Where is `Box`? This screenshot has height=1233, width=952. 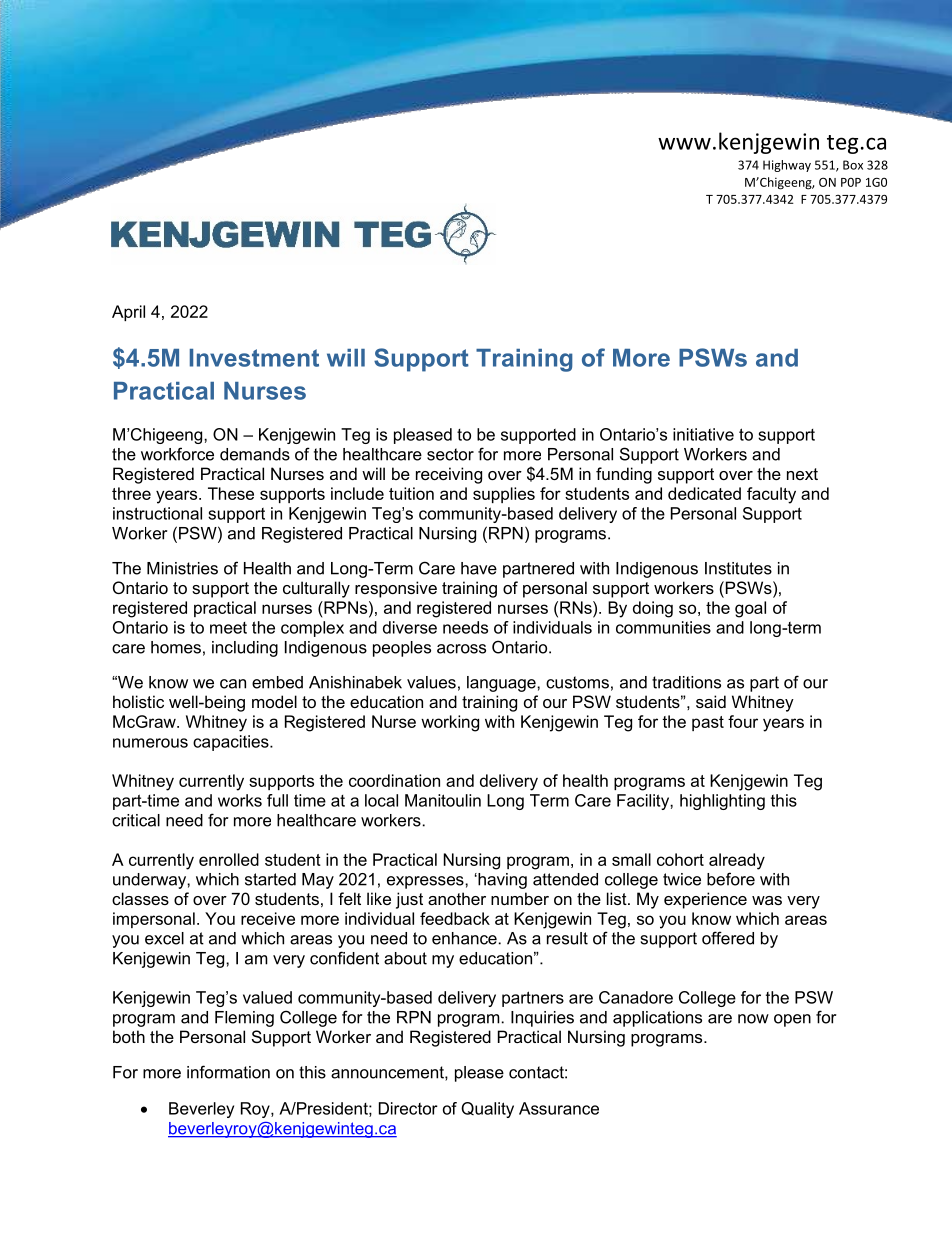
Box is located at coordinates (853, 165).
